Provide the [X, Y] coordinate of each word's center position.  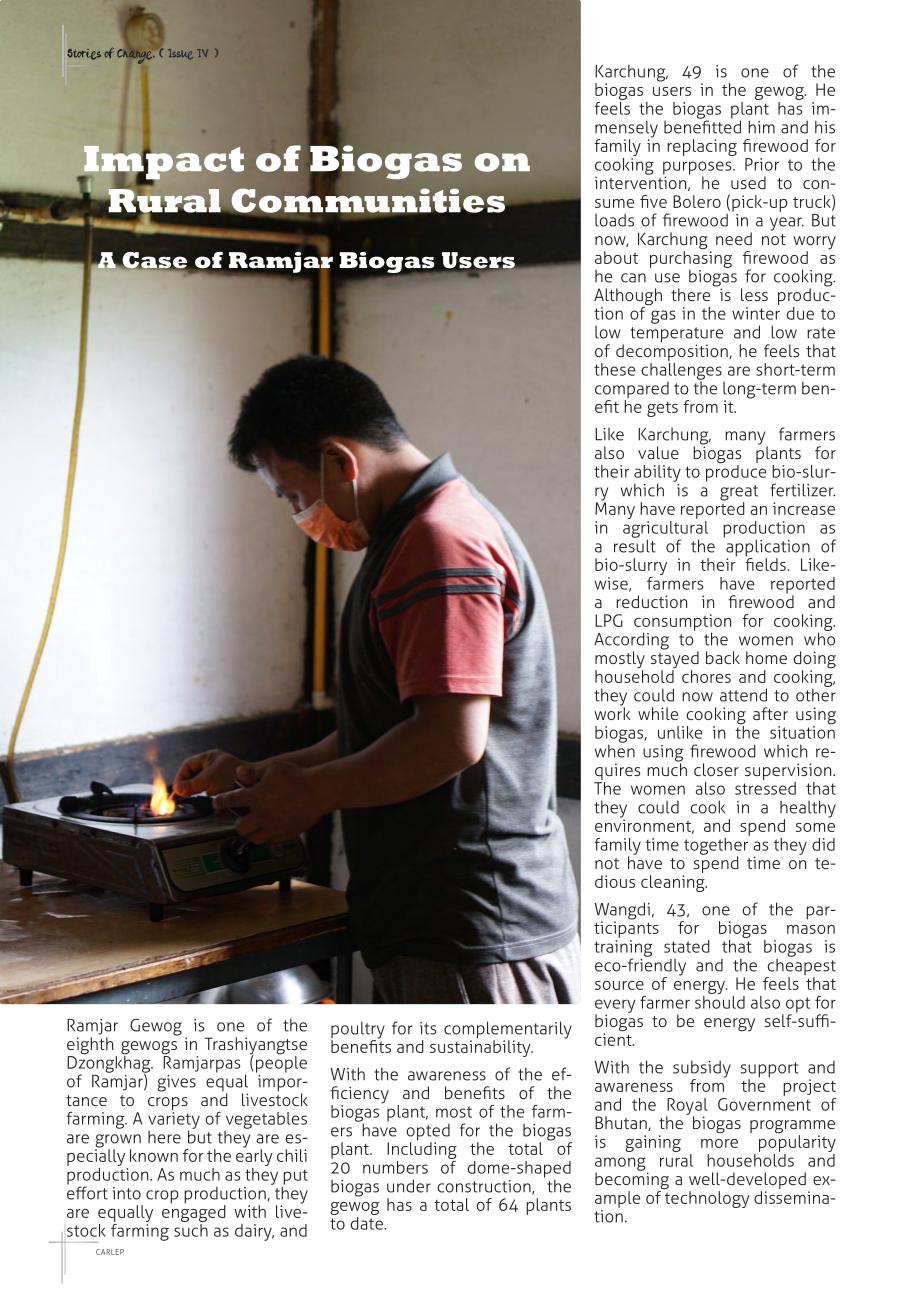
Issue [180, 54]
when [615, 750]
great [739, 494]
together [717, 846]
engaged [194, 1212]
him [761, 127]
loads [614, 220]
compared [632, 391]
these [614, 369]
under [409, 1186]
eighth [91, 1047]
